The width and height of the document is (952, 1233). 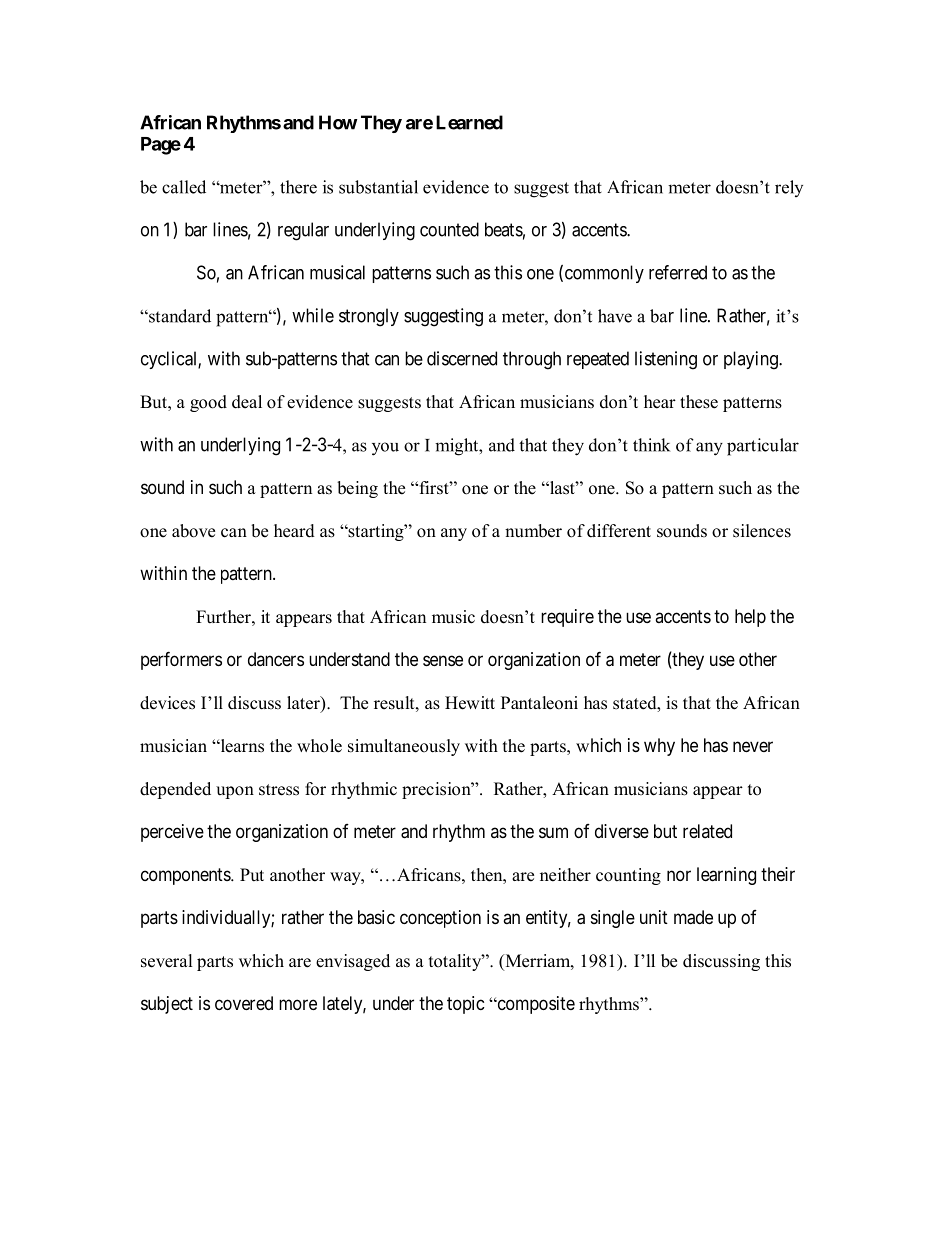 What do you see at coordinates (789, 188) in the document?
I see `rely` at bounding box center [789, 188].
